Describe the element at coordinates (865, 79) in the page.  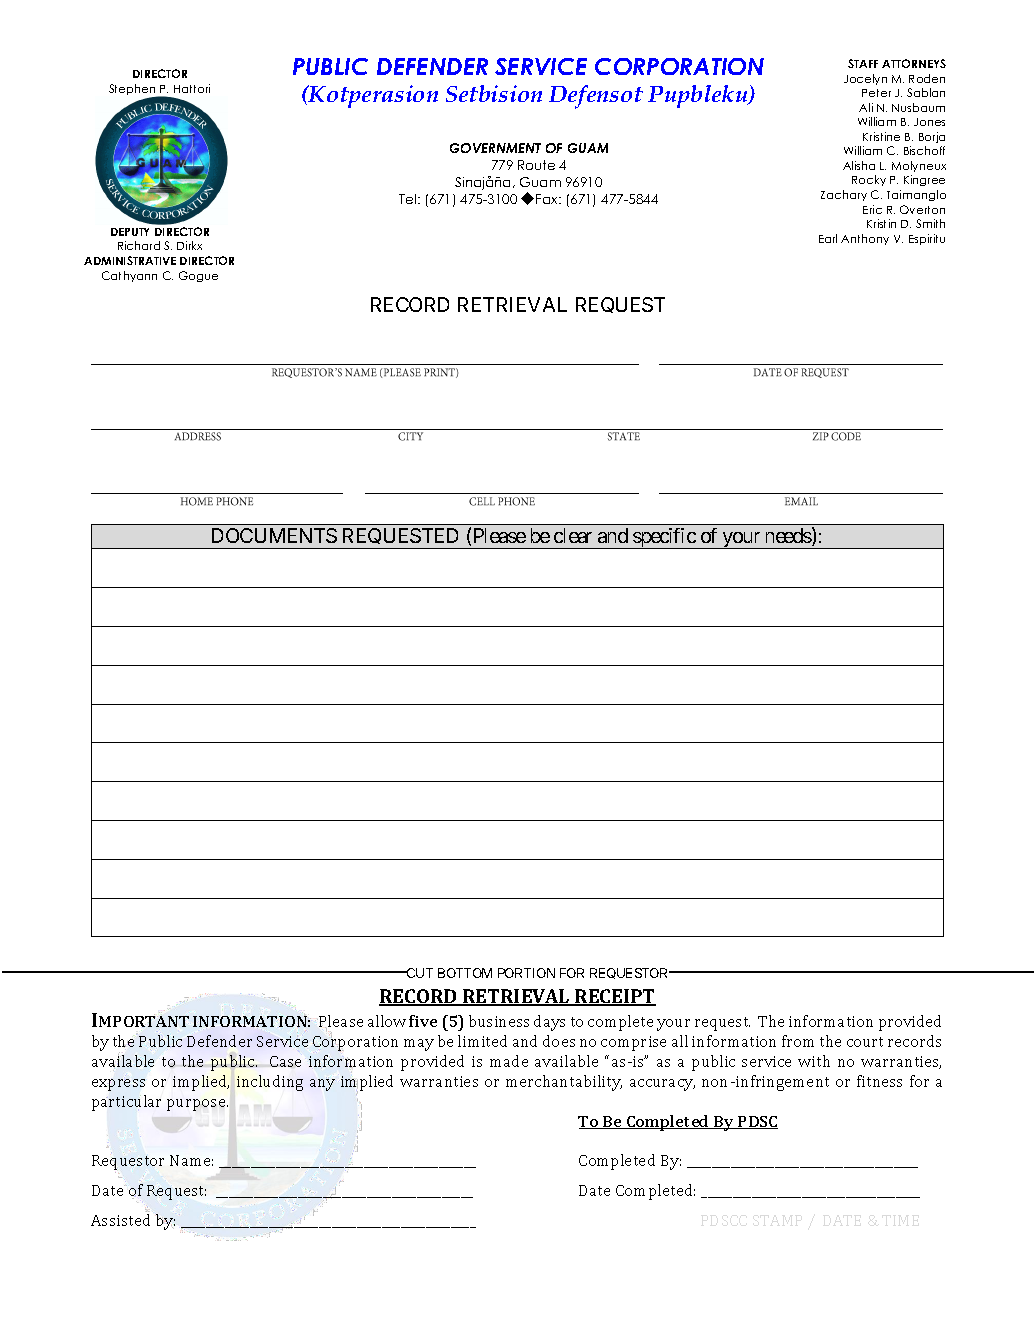
I see `Jocelyn` at that location.
